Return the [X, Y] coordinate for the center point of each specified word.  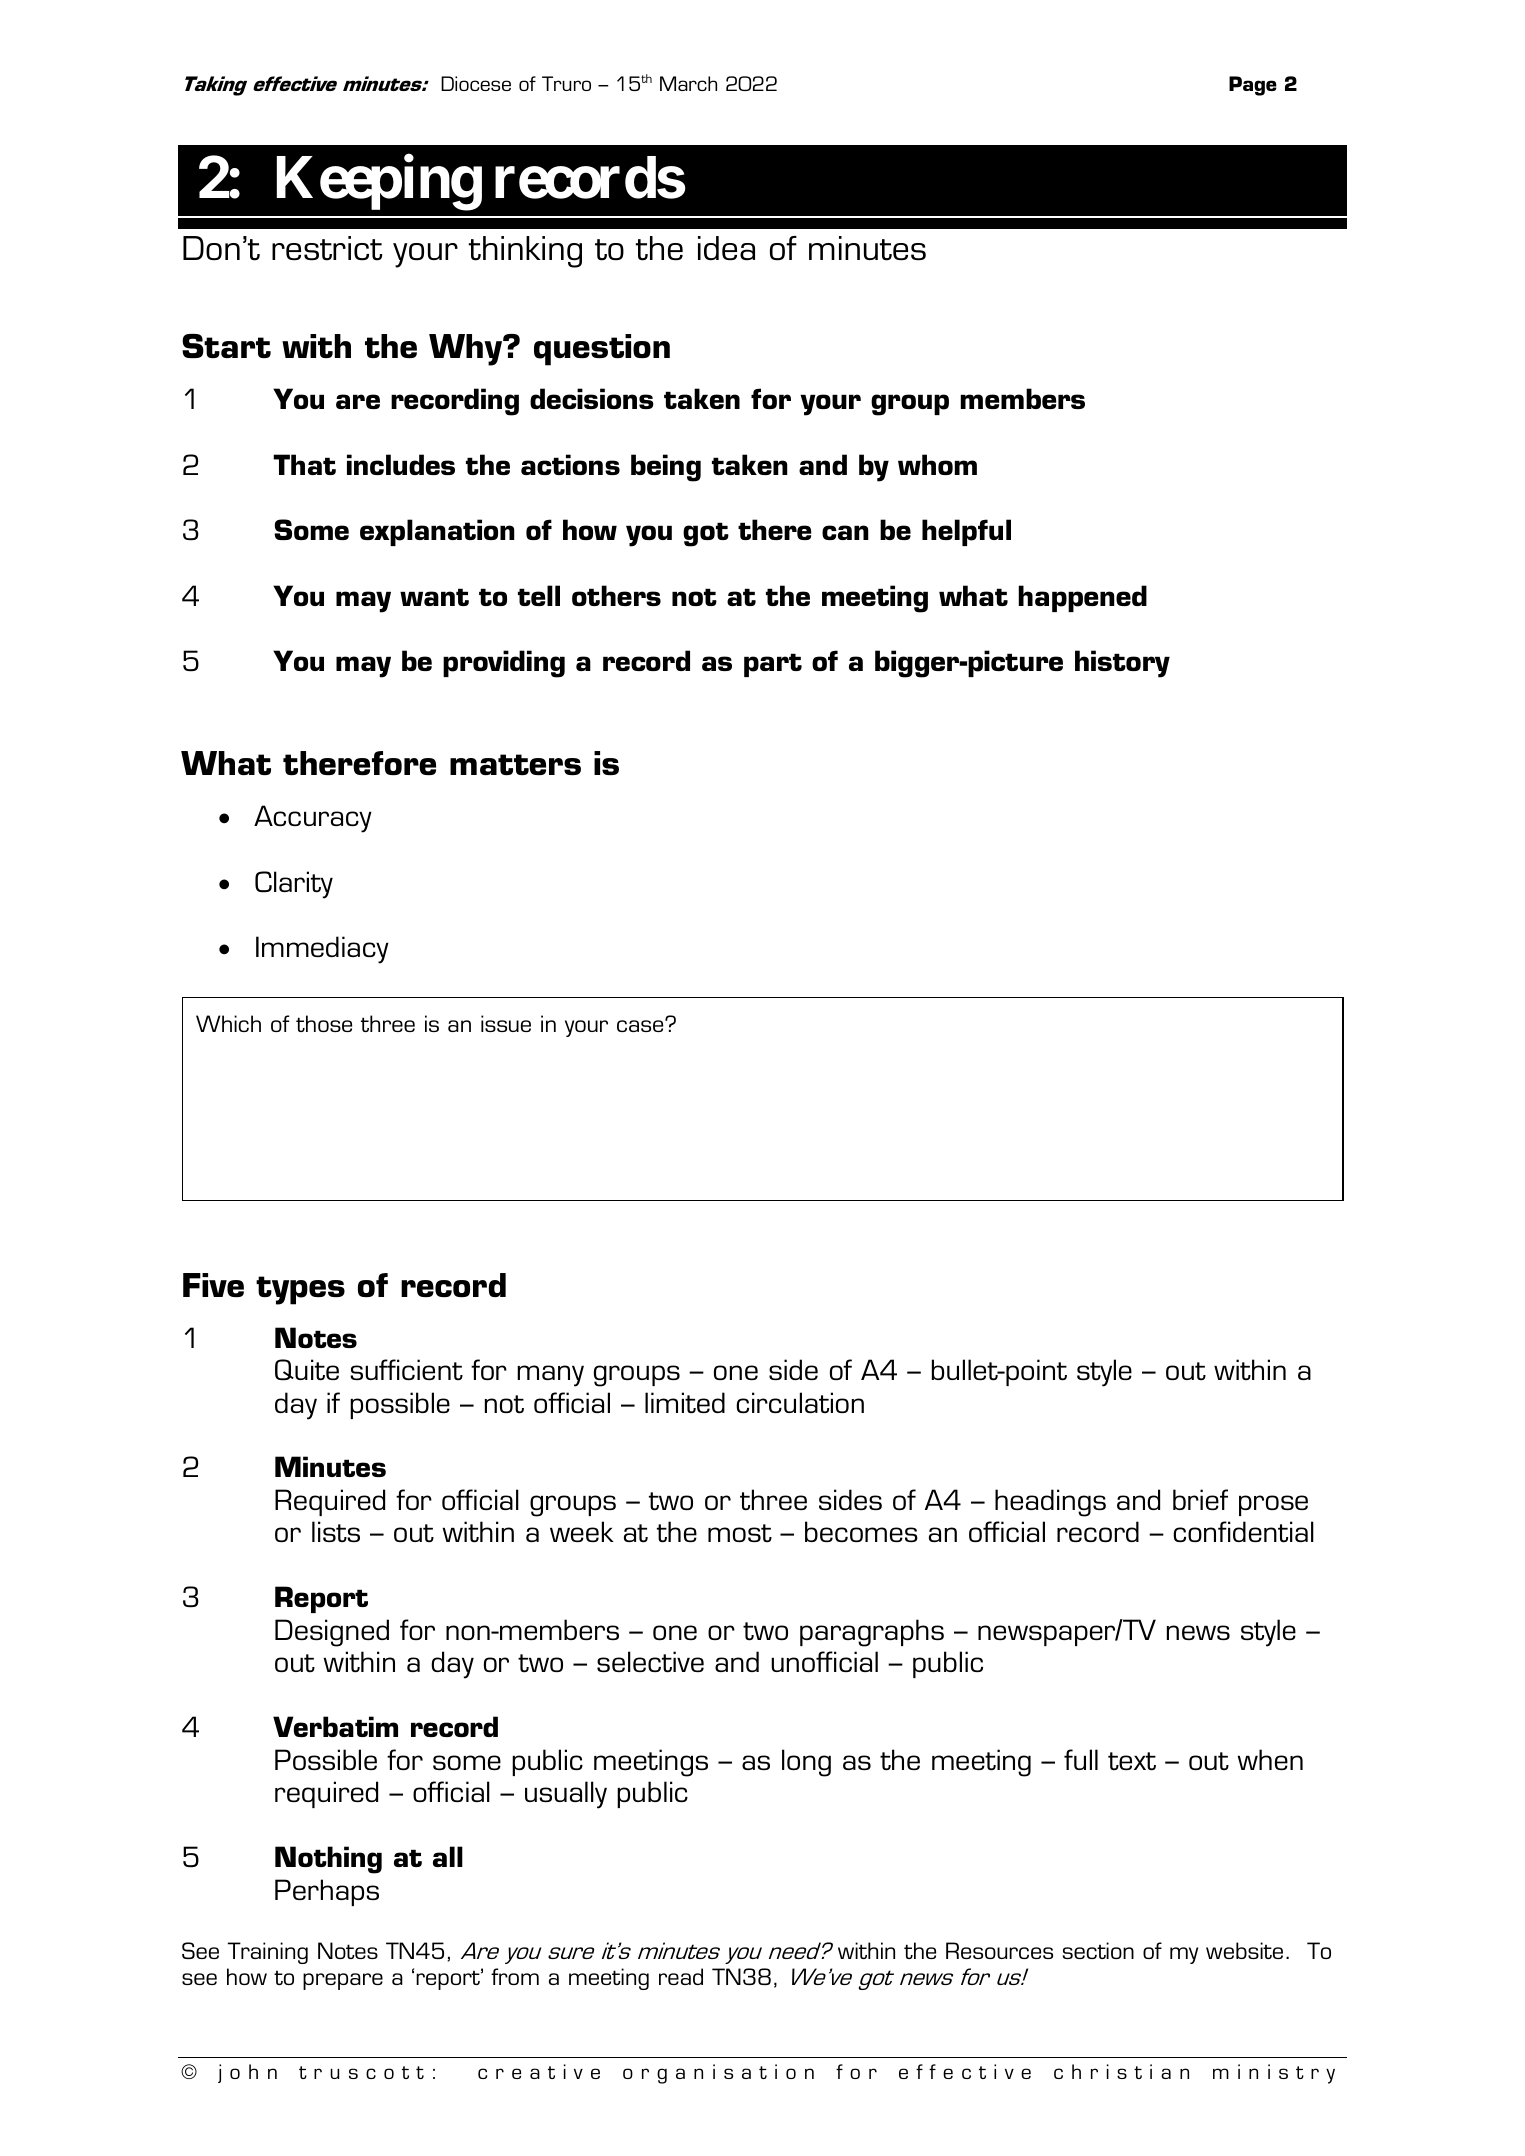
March [688, 83]
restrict [327, 248]
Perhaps [327, 1892]
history [1122, 664]
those [324, 1023]
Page [1253, 86]
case [641, 1025]
